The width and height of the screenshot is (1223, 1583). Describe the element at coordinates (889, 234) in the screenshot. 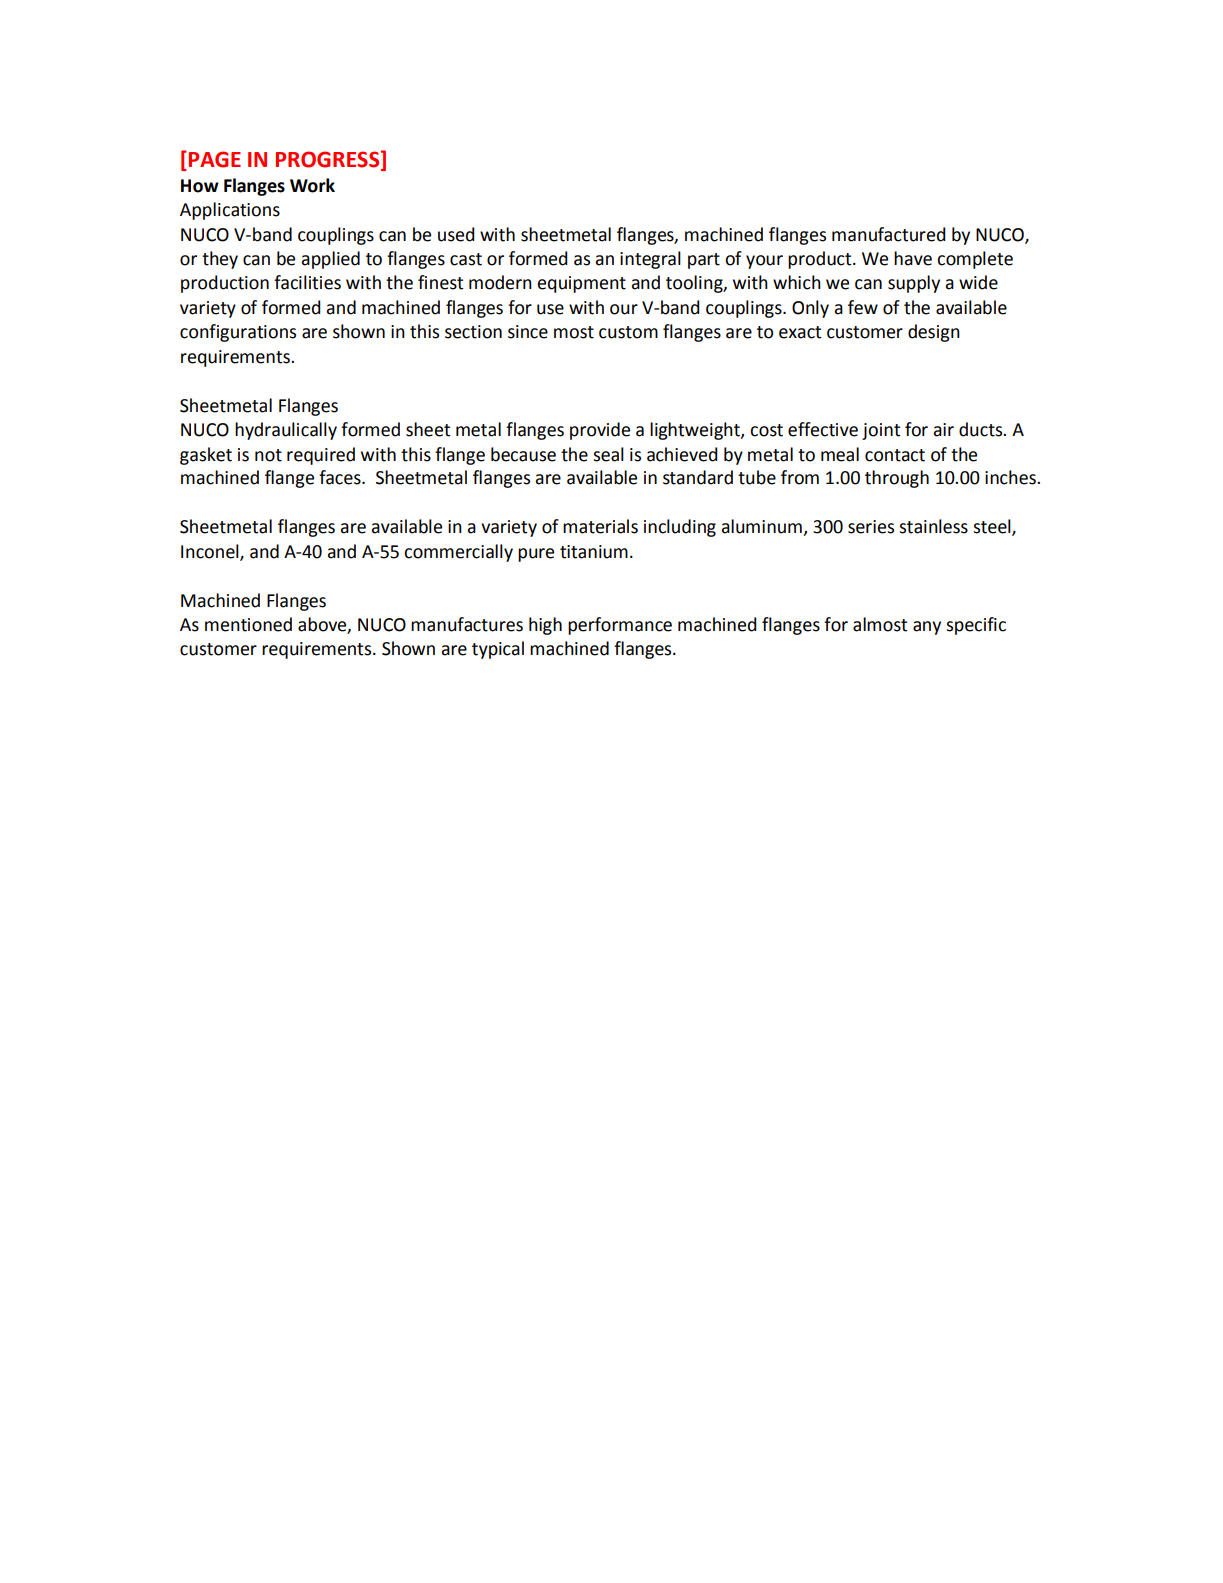

I see `manufactured` at that location.
